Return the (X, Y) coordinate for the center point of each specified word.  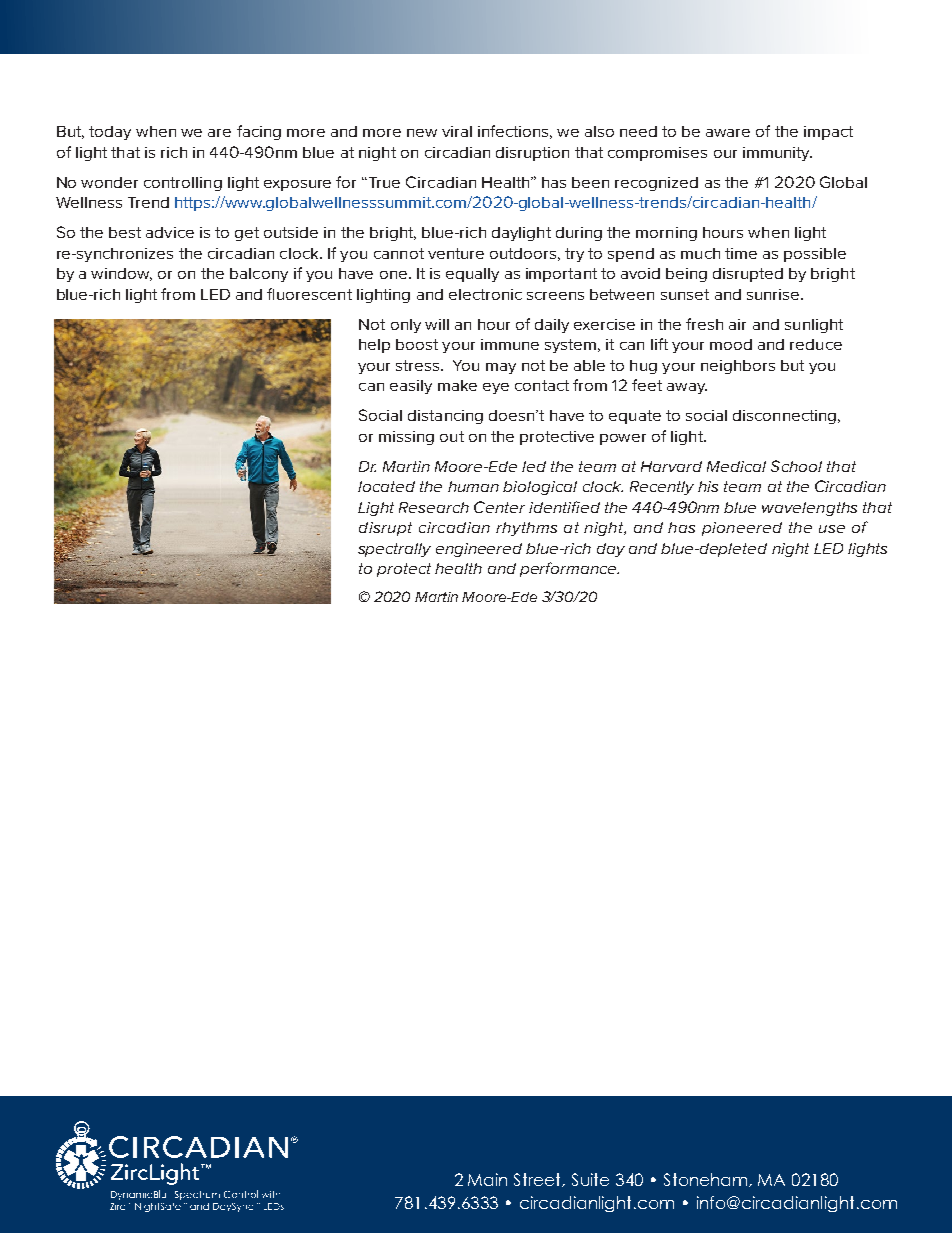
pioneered (742, 529)
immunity (777, 154)
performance (569, 569)
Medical (736, 466)
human (473, 486)
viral (457, 131)
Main (487, 1179)
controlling (183, 184)
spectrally (394, 550)
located (386, 486)
